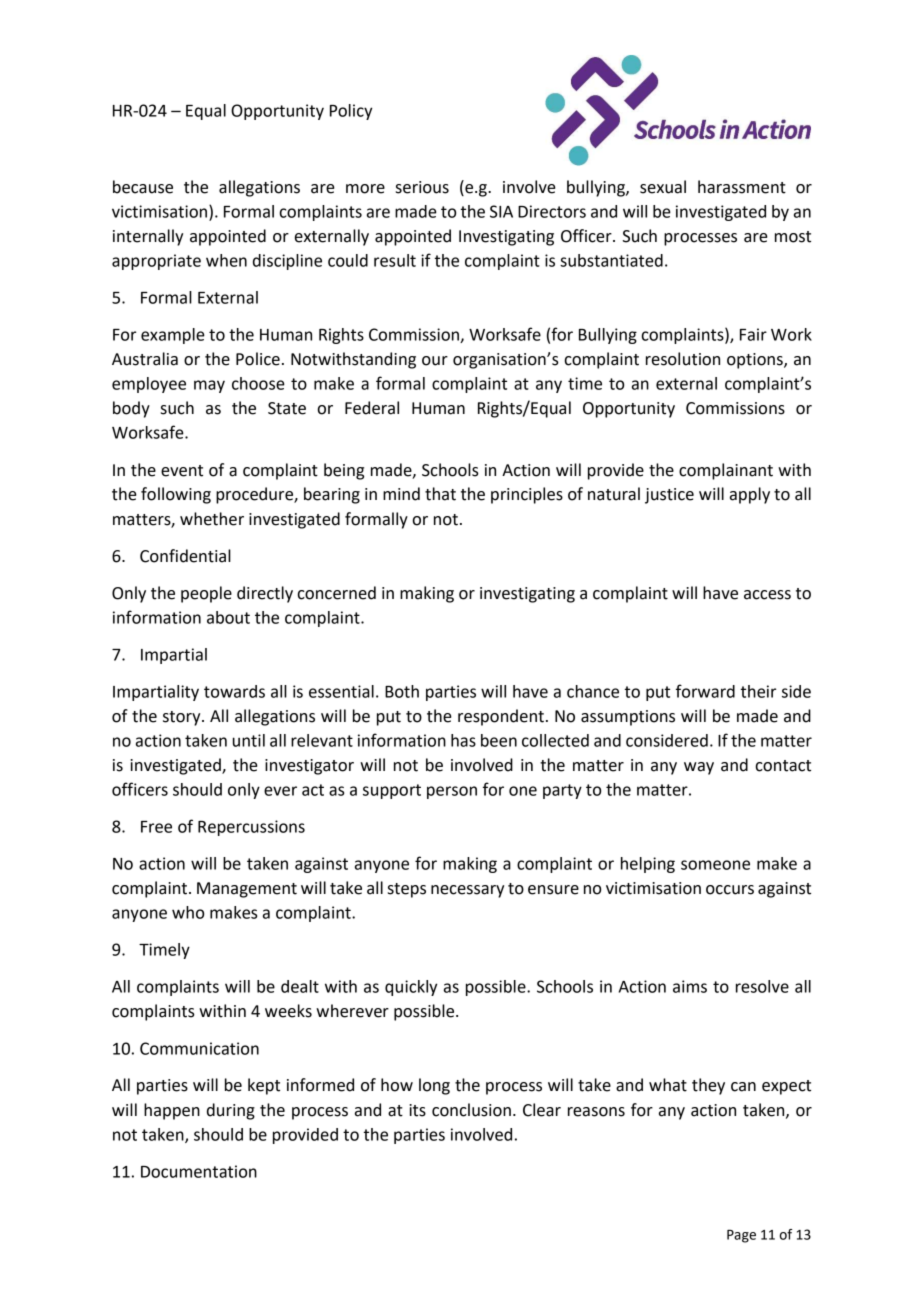 This screenshot has width=924, height=1308. Describe the element at coordinates (422, 187) in the screenshot. I see `serious` at that location.
